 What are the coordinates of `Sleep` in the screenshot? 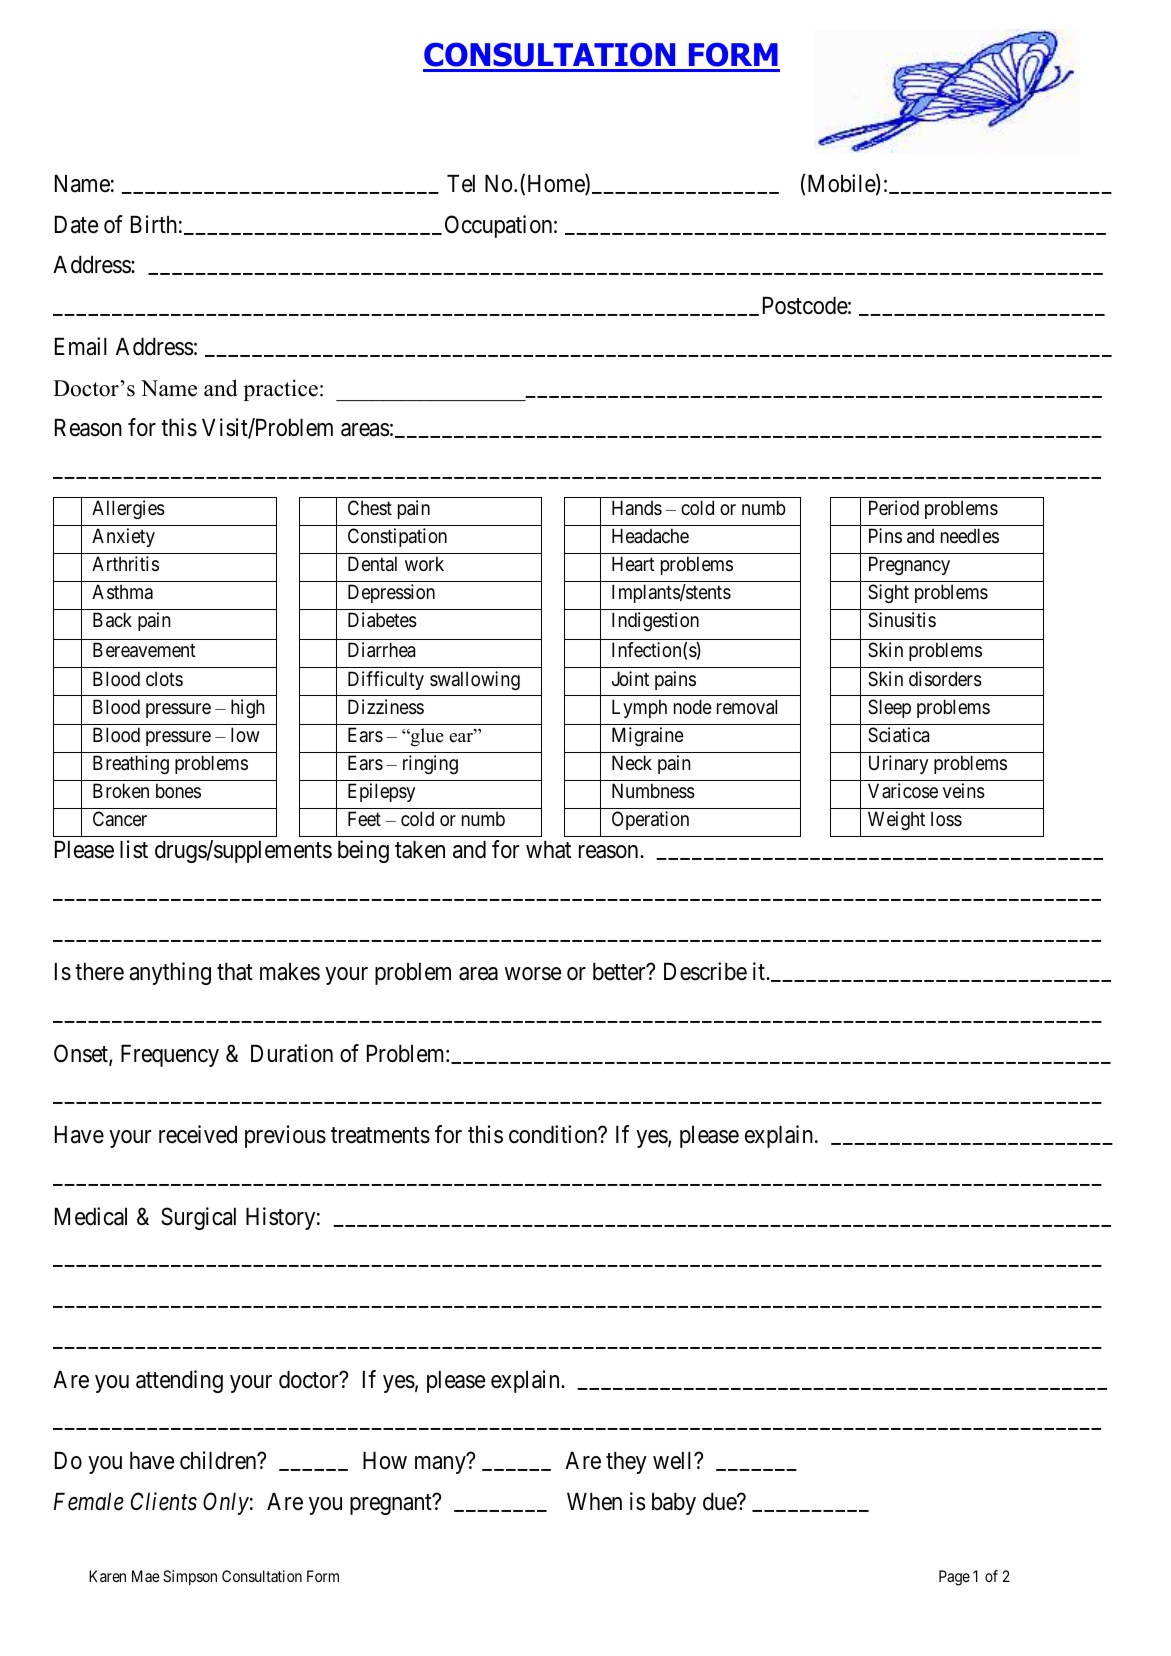 It's located at (889, 708).
